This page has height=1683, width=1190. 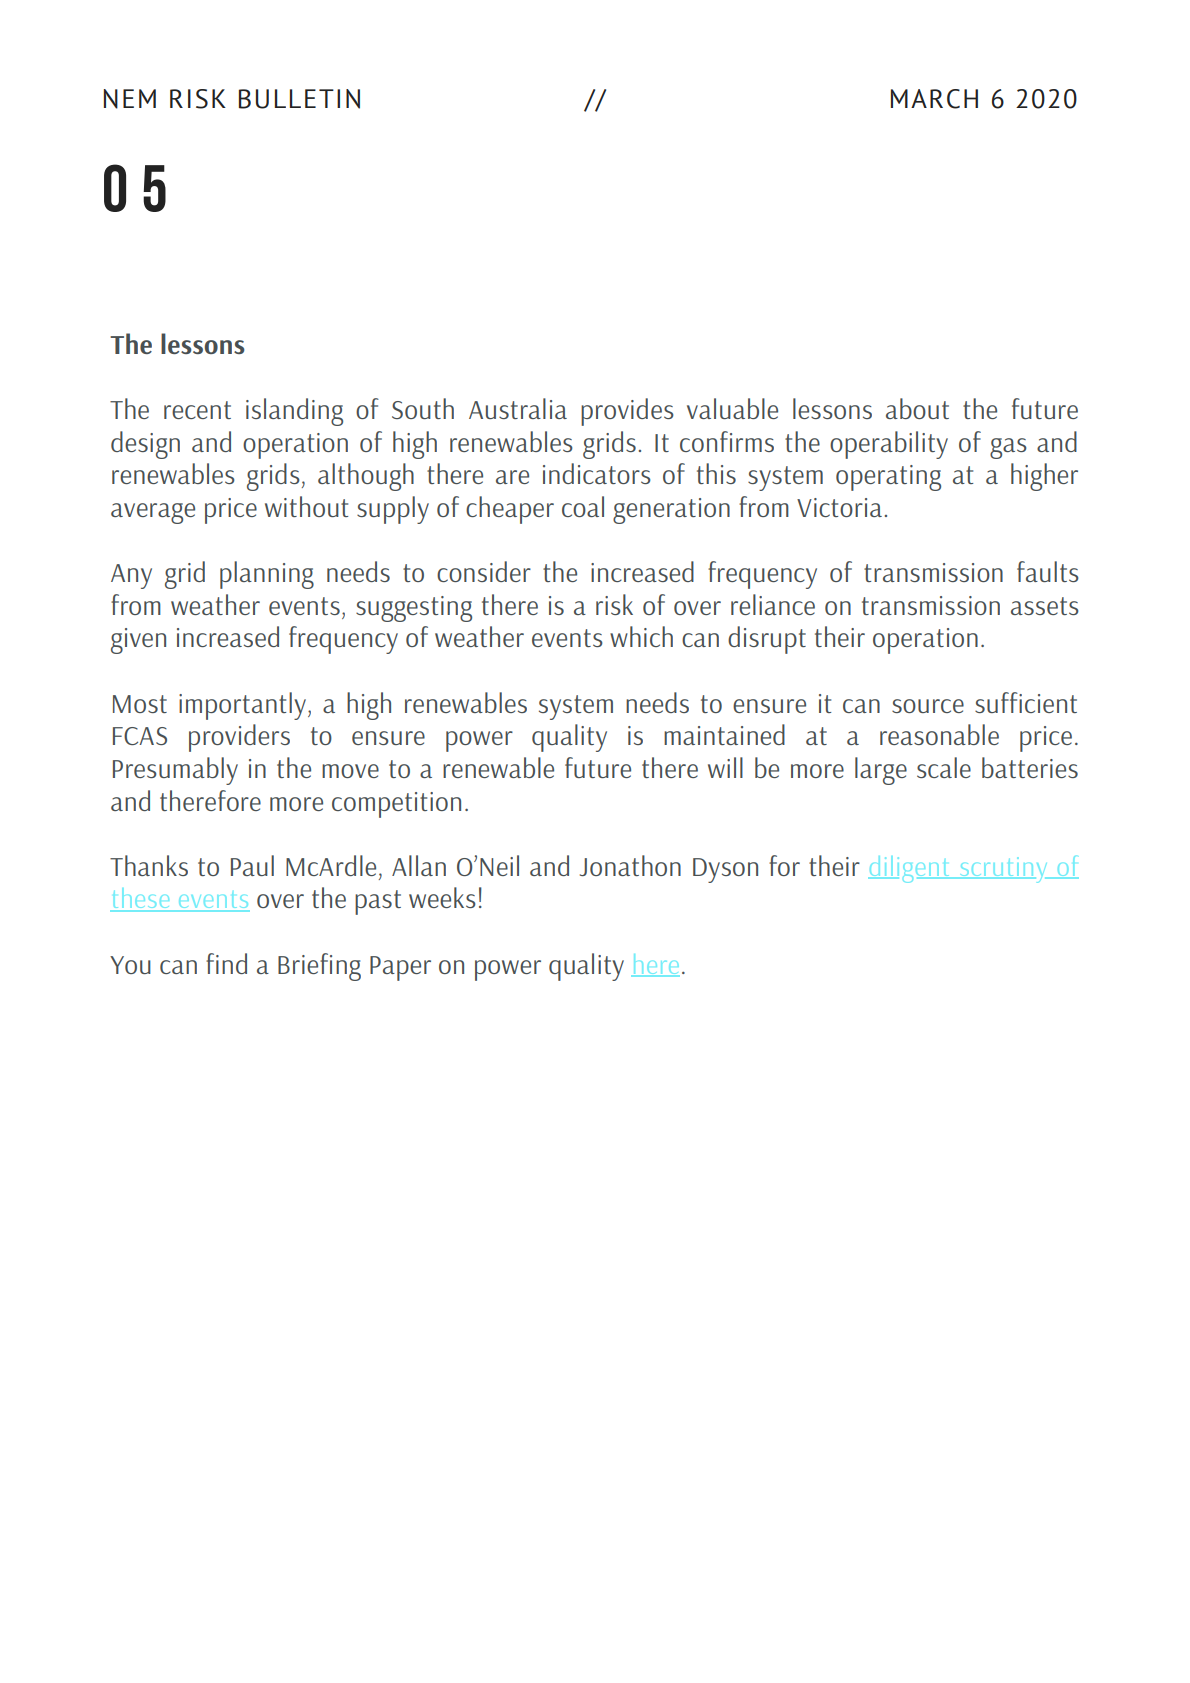 I want to click on find, so click(x=226, y=963).
